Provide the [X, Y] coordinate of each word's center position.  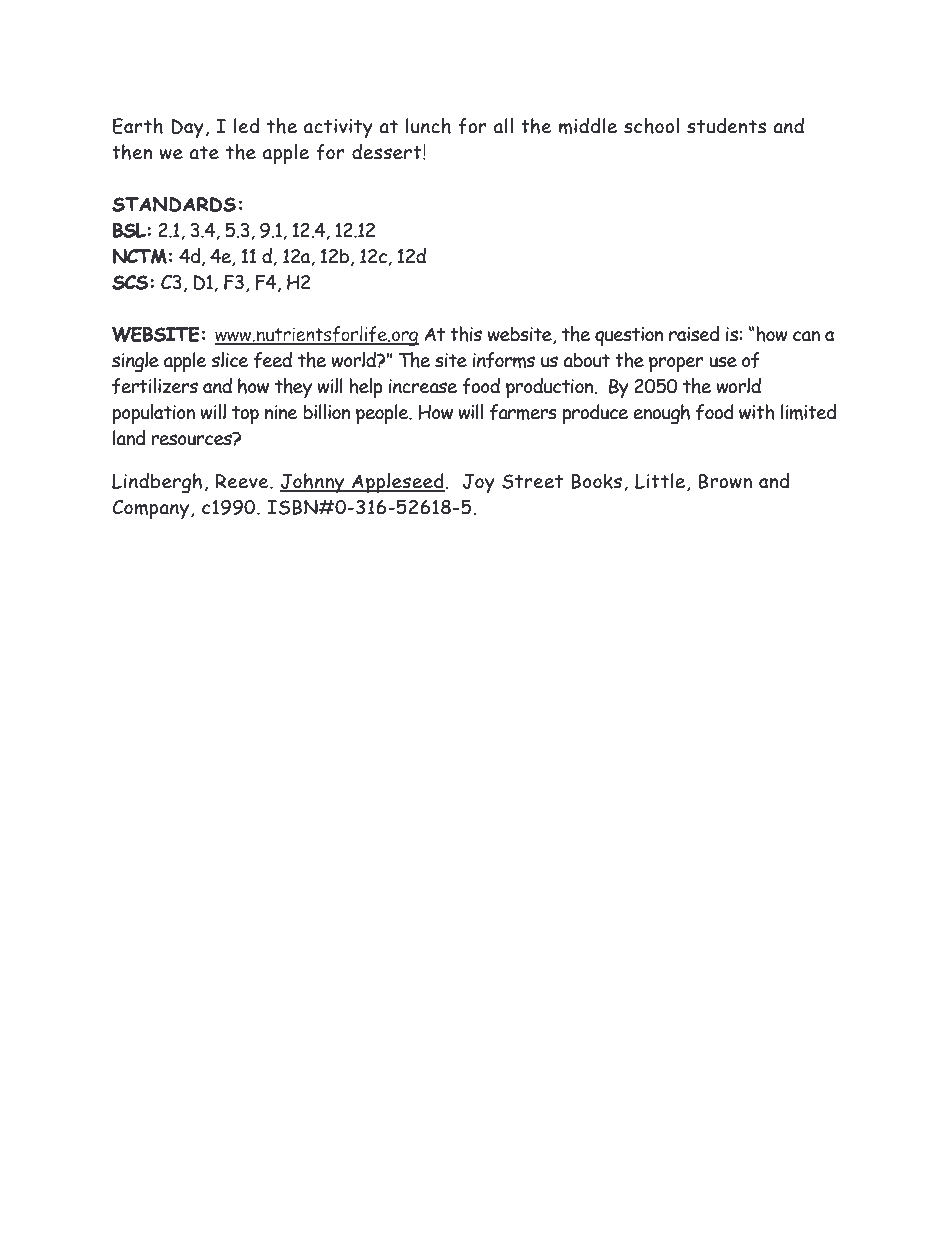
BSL [130, 230]
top [245, 415]
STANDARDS [174, 204]
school [651, 126]
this [466, 334]
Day [187, 128]
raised [694, 334]
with [757, 412]
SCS [131, 282]
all [503, 126]
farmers [523, 412]
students [726, 126]
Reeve [243, 481]
